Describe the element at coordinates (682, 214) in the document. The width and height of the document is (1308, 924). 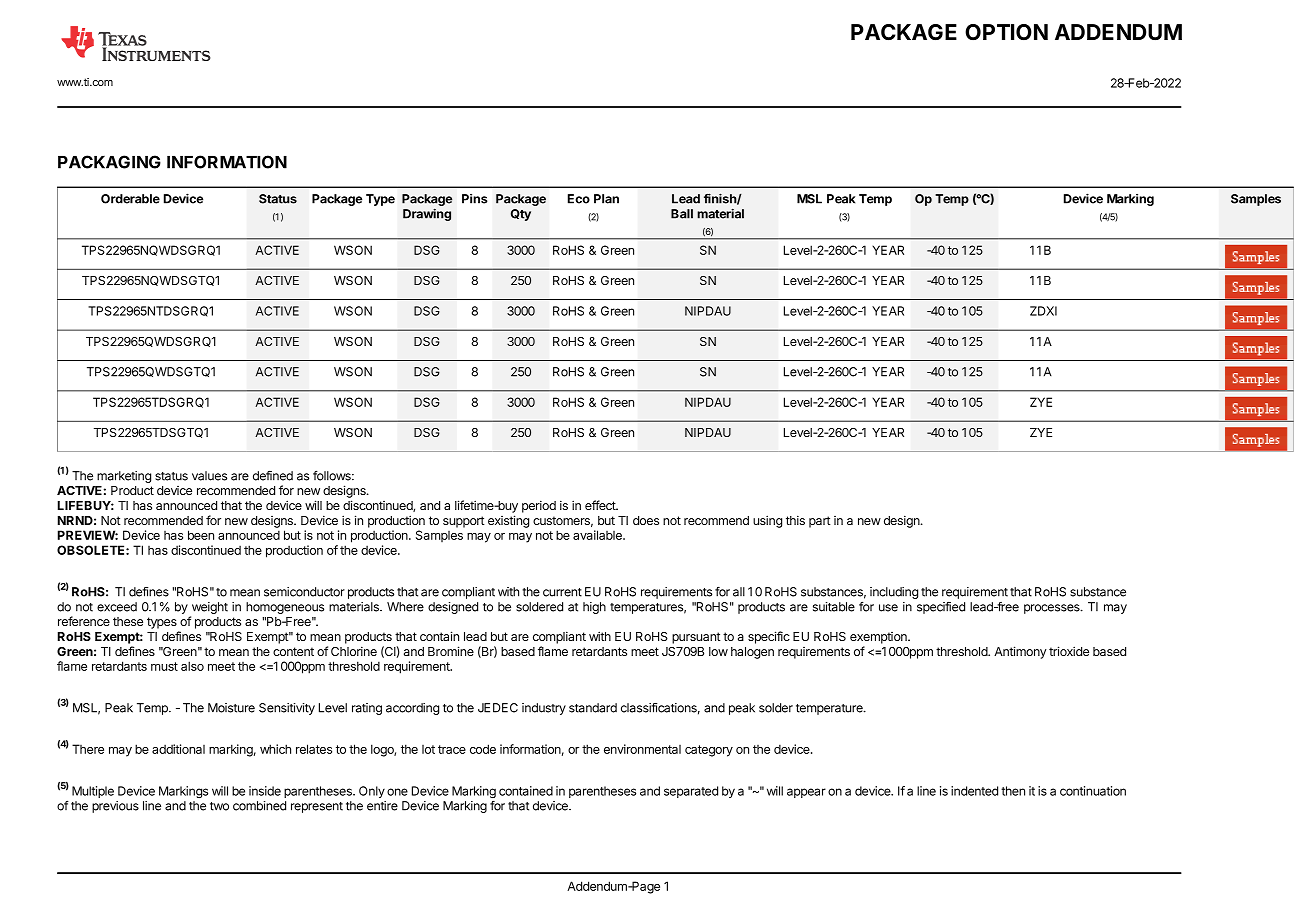
I see `Ball` at that location.
